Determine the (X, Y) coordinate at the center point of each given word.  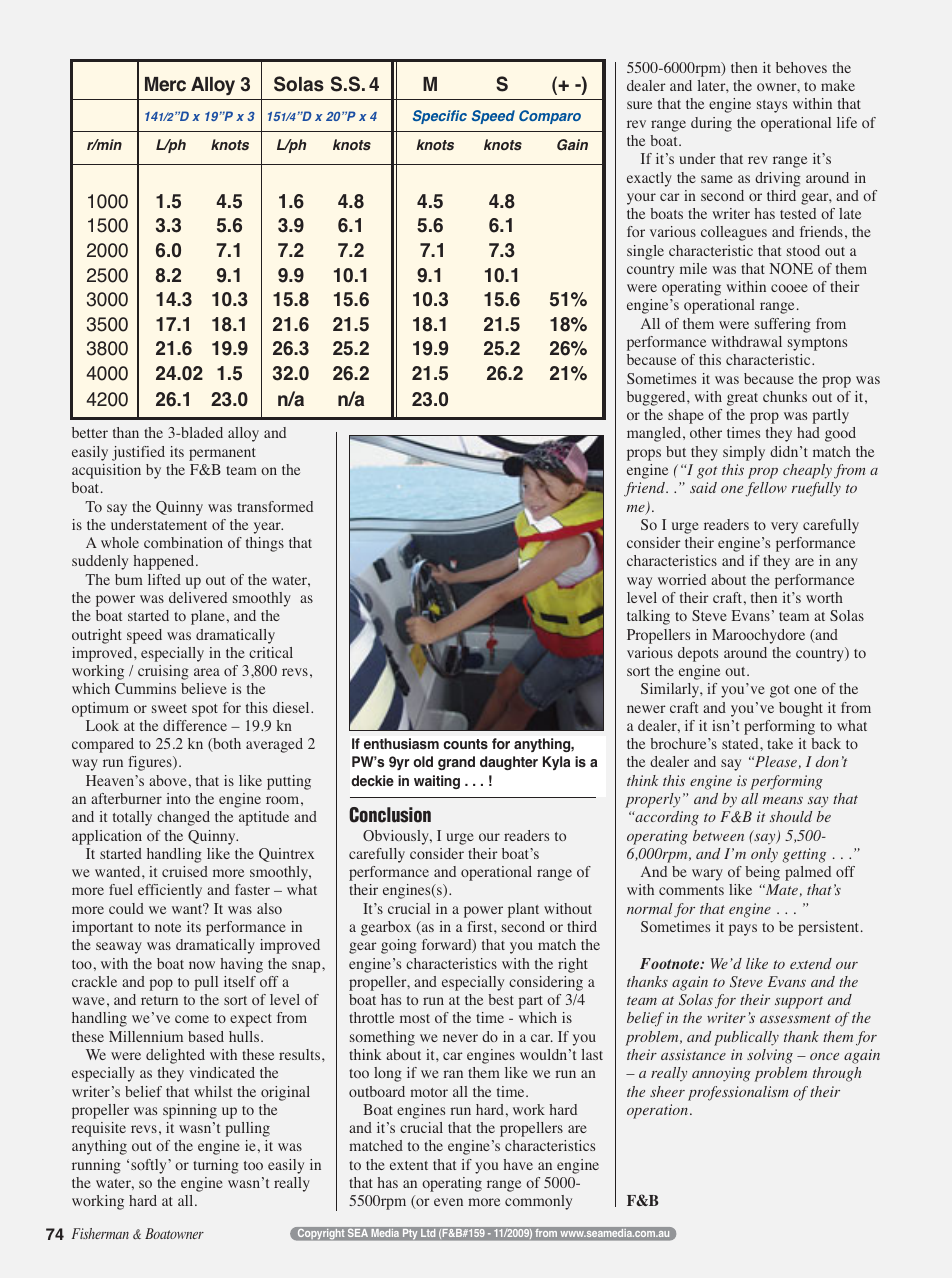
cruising (163, 672)
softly (150, 1166)
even (448, 1202)
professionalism (738, 1093)
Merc (165, 84)
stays (772, 106)
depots (698, 654)
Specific (440, 117)
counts (465, 744)
